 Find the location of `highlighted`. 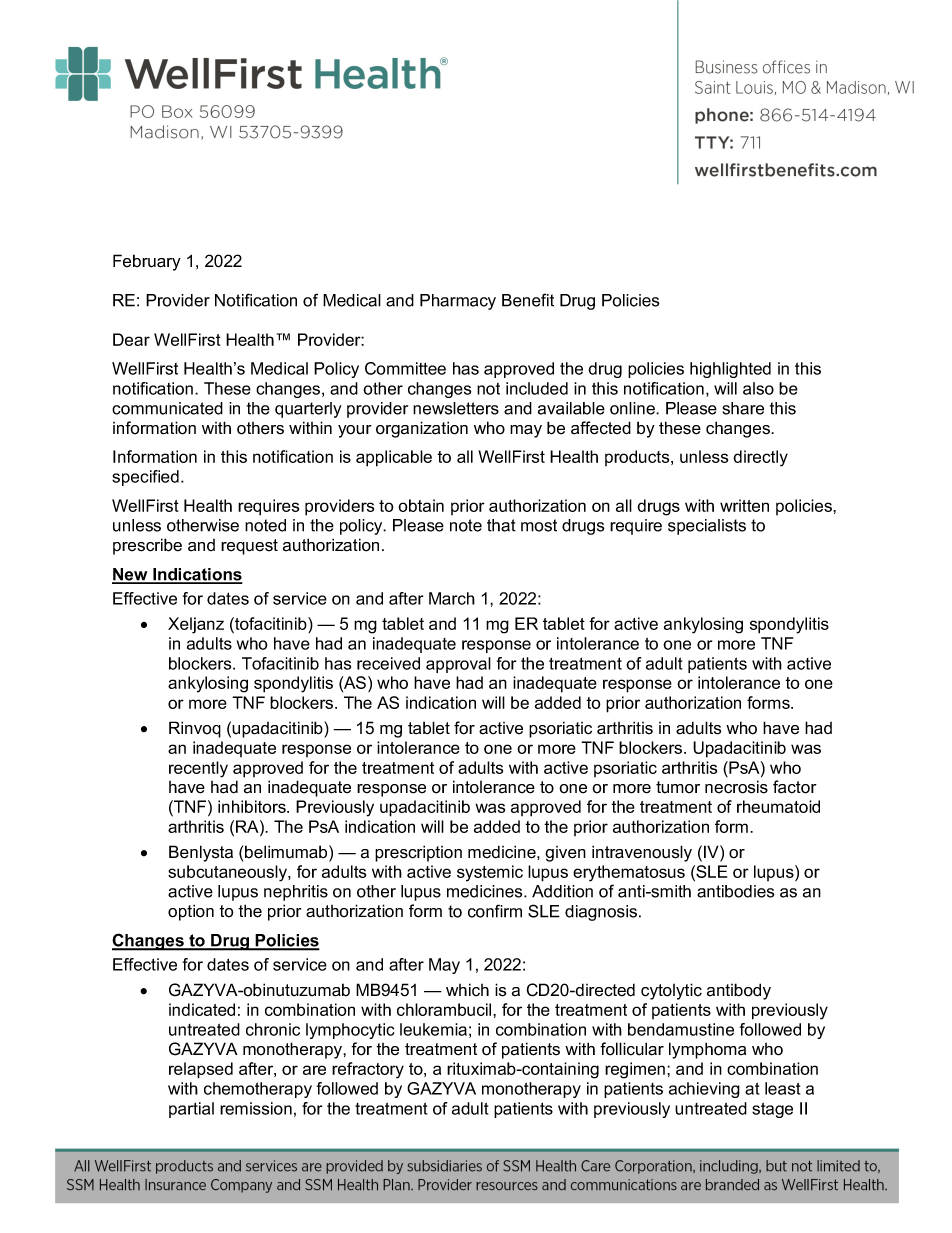

highlighted is located at coordinates (730, 370).
